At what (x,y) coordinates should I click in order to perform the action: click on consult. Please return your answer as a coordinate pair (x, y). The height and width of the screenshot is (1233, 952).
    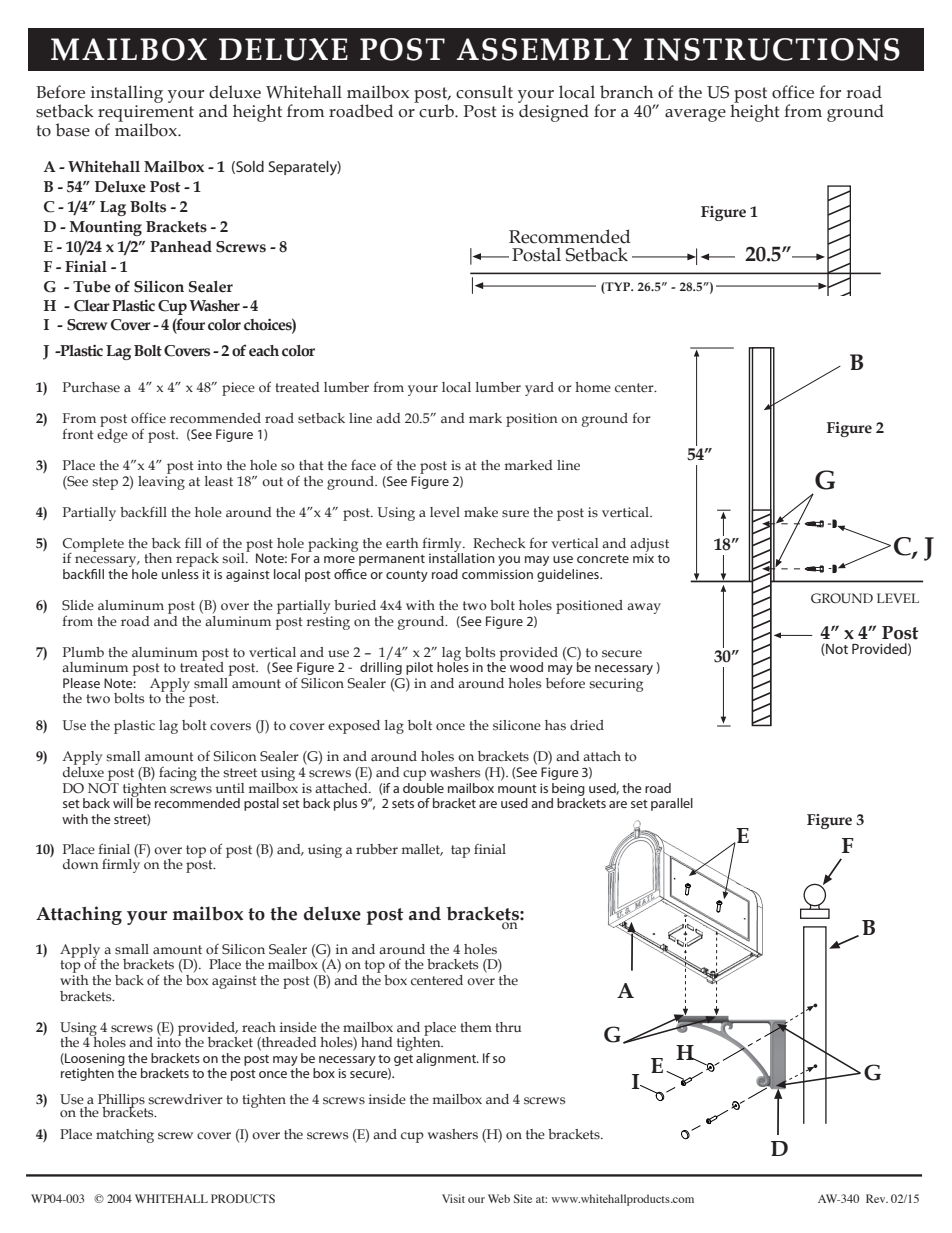
    Looking at the image, I should click on (484, 92).
